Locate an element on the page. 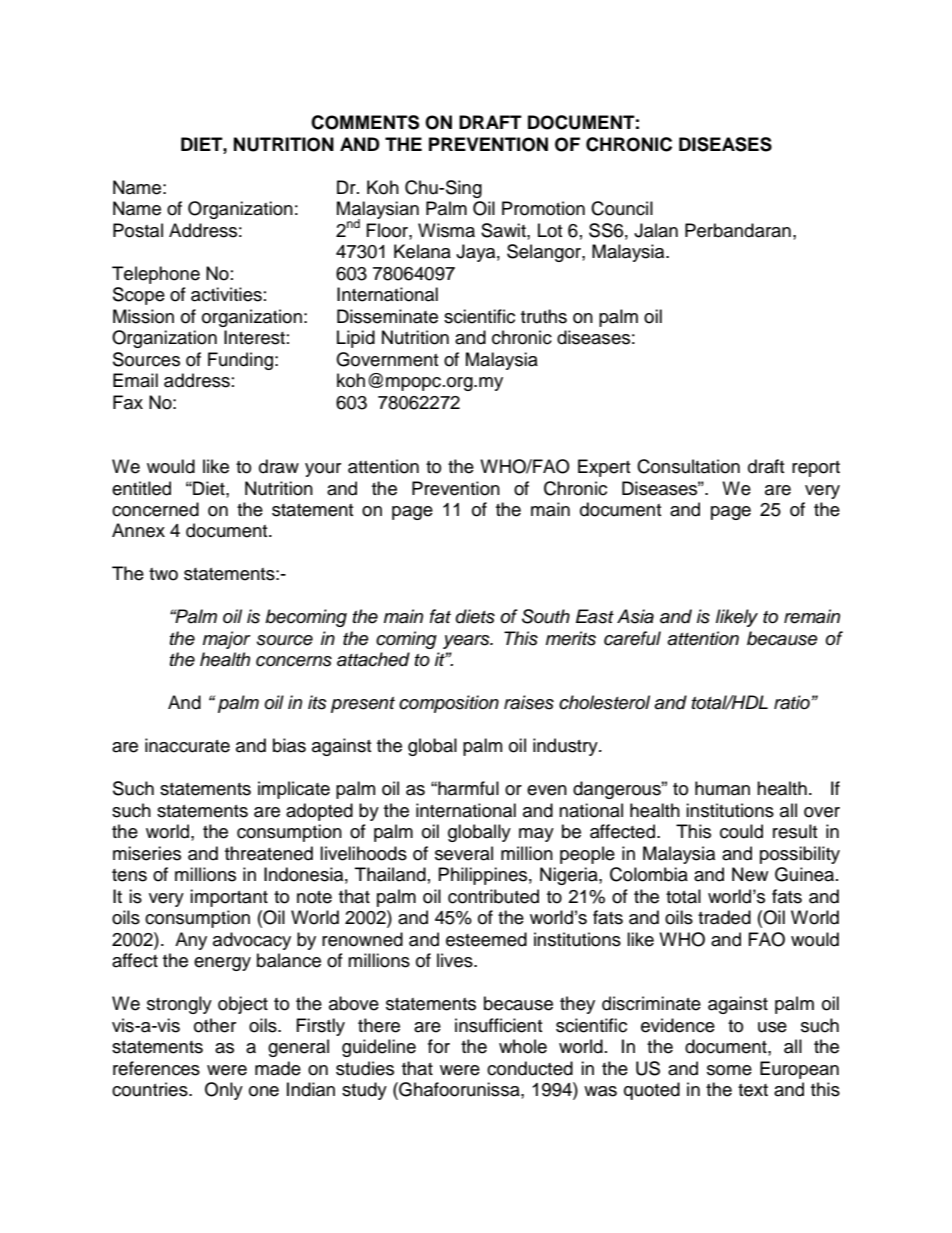 The image size is (952, 1233). truths is located at coordinates (544, 316).
